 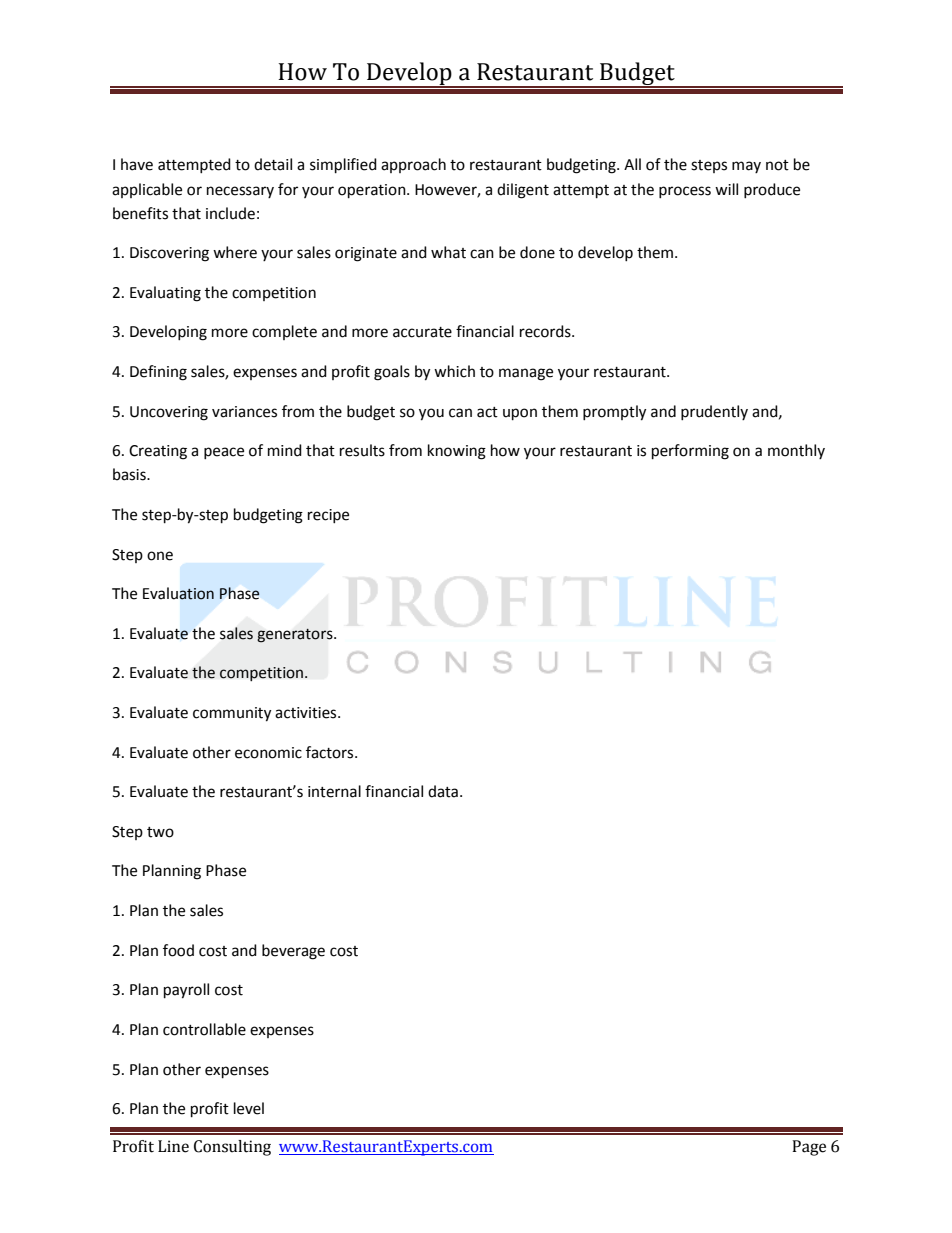 I want to click on diligent, so click(x=523, y=191).
